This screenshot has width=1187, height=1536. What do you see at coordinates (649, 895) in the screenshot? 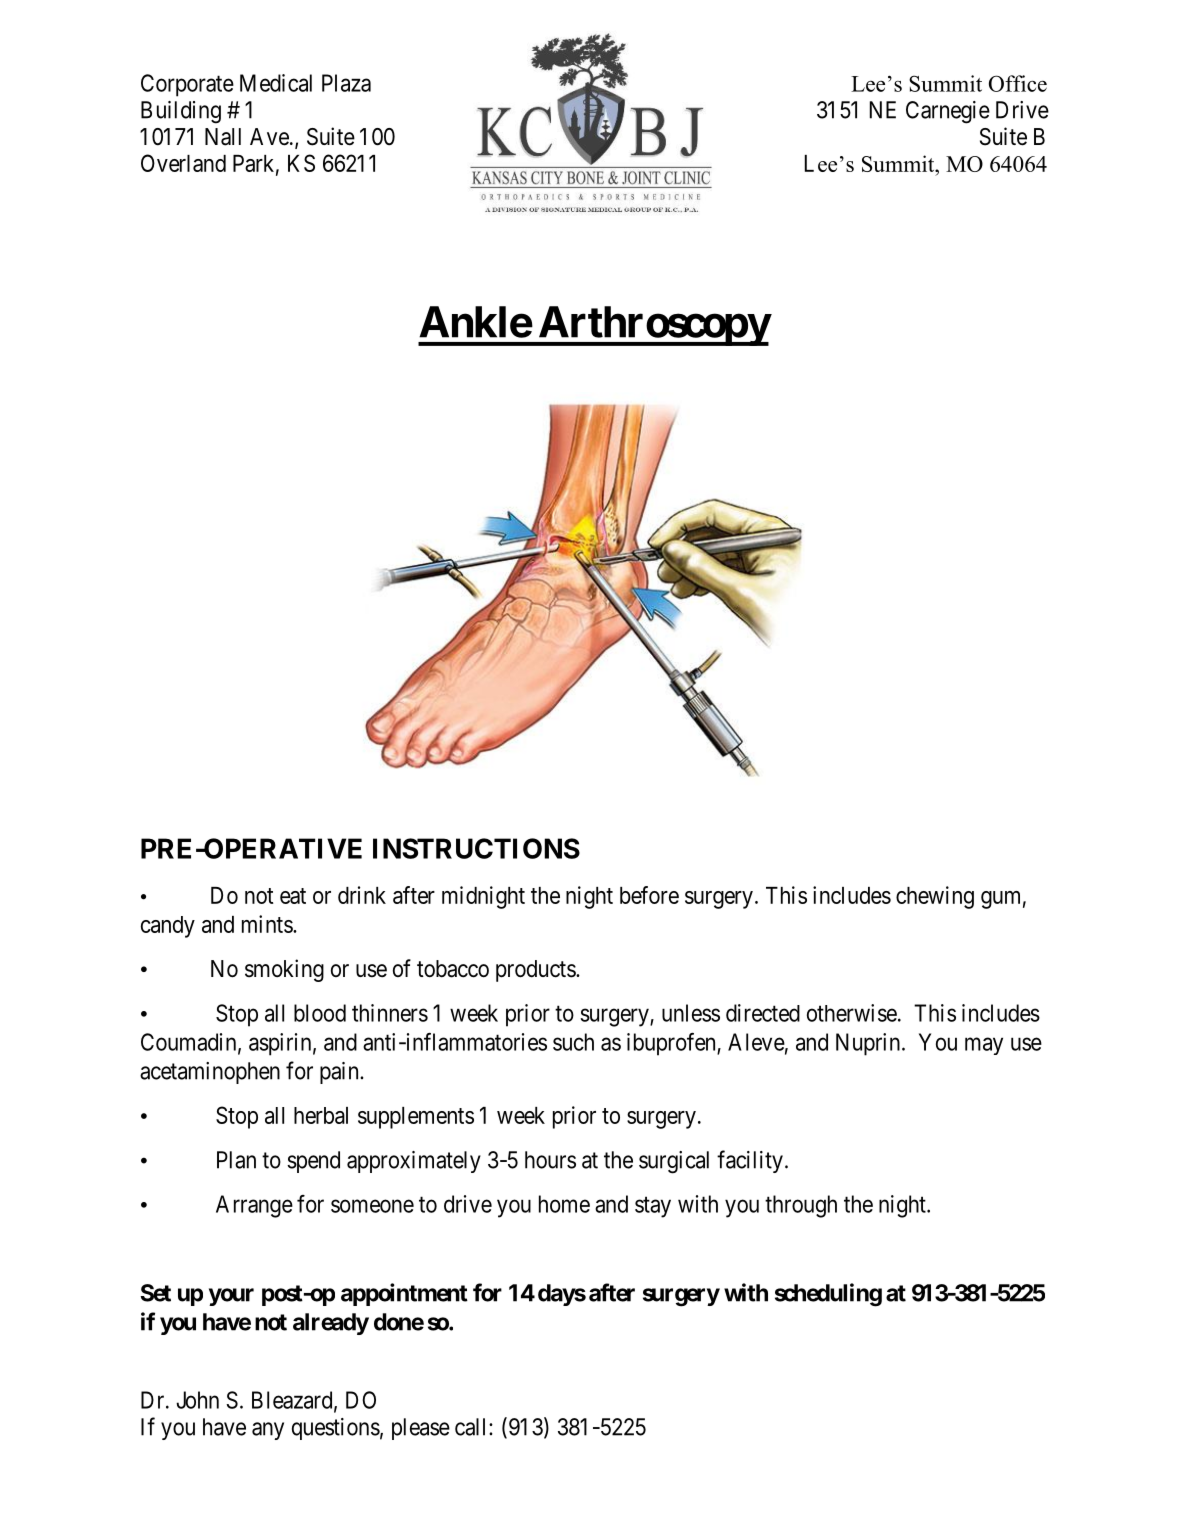
I see `before` at bounding box center [649, 895].
